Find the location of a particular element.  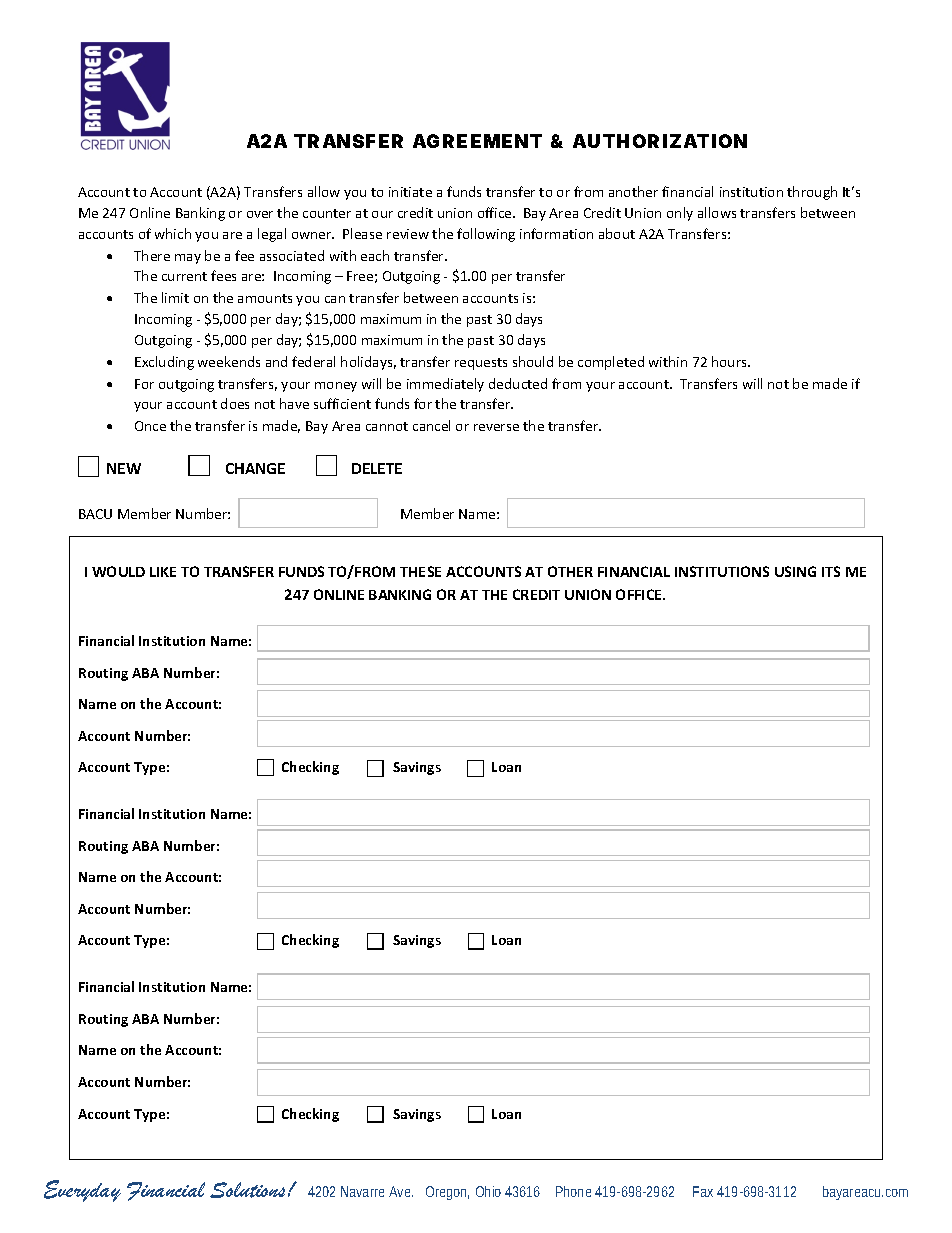

Oregon is located at coordinates (447, 1193).
